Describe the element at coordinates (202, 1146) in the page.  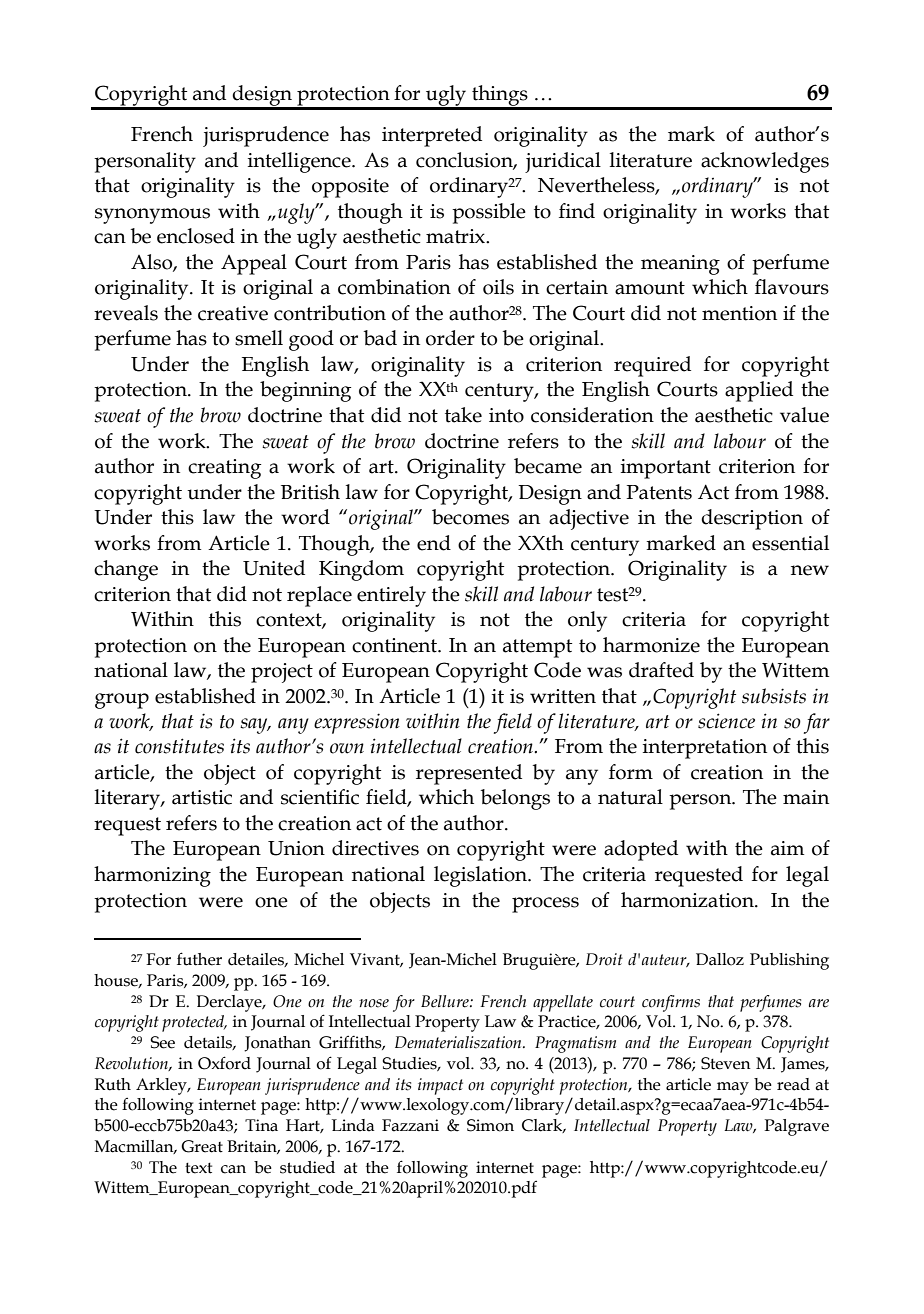
I see `Great` at that location.
